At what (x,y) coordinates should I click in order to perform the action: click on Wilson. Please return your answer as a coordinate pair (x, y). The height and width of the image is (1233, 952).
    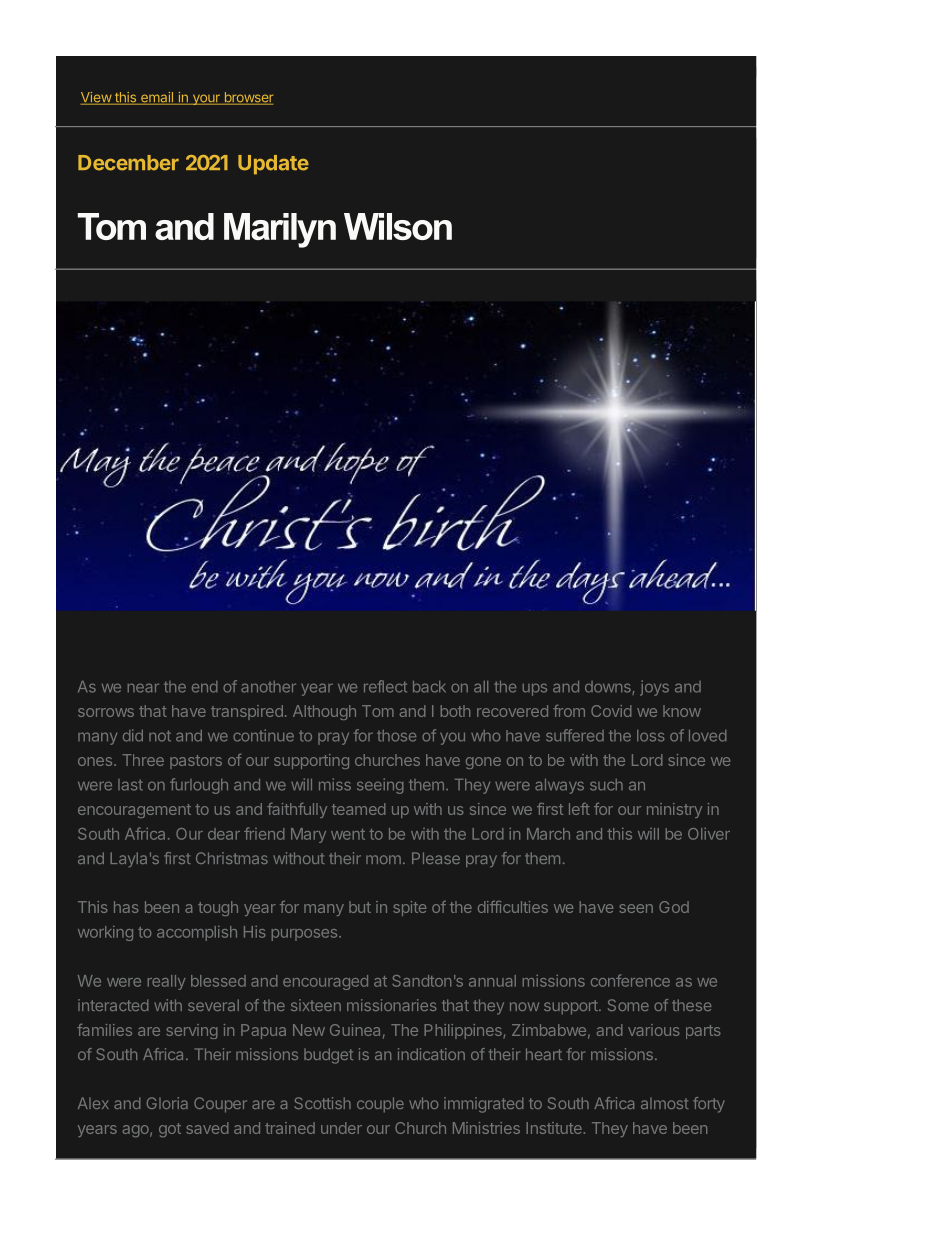
    Looking at the image, I should click on (398, 226).
